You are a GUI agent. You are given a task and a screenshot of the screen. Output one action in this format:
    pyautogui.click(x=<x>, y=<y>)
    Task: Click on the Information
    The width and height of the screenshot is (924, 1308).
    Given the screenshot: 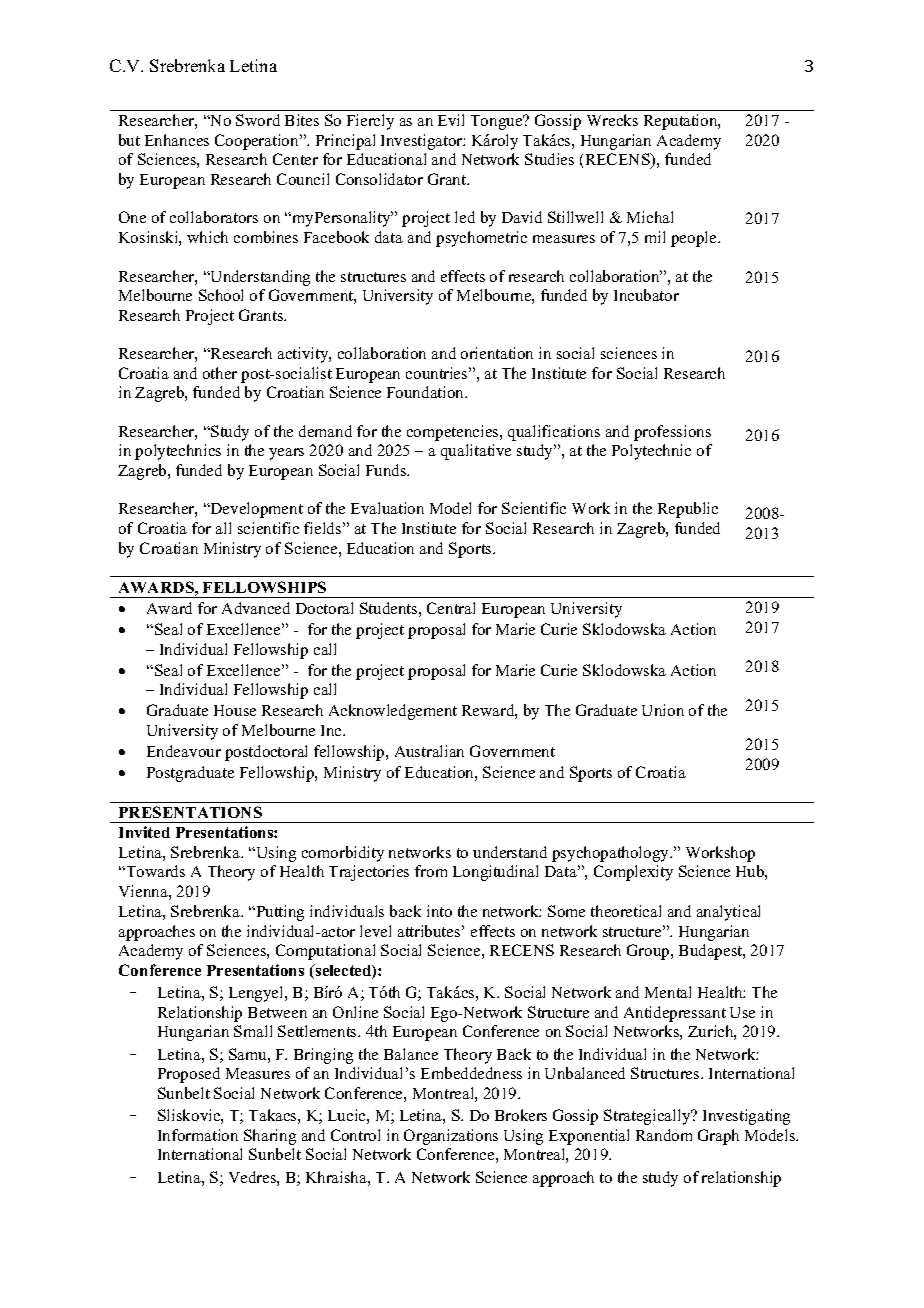 What is the action you would take?
    pyautogui.click(x=198, y=1135)
